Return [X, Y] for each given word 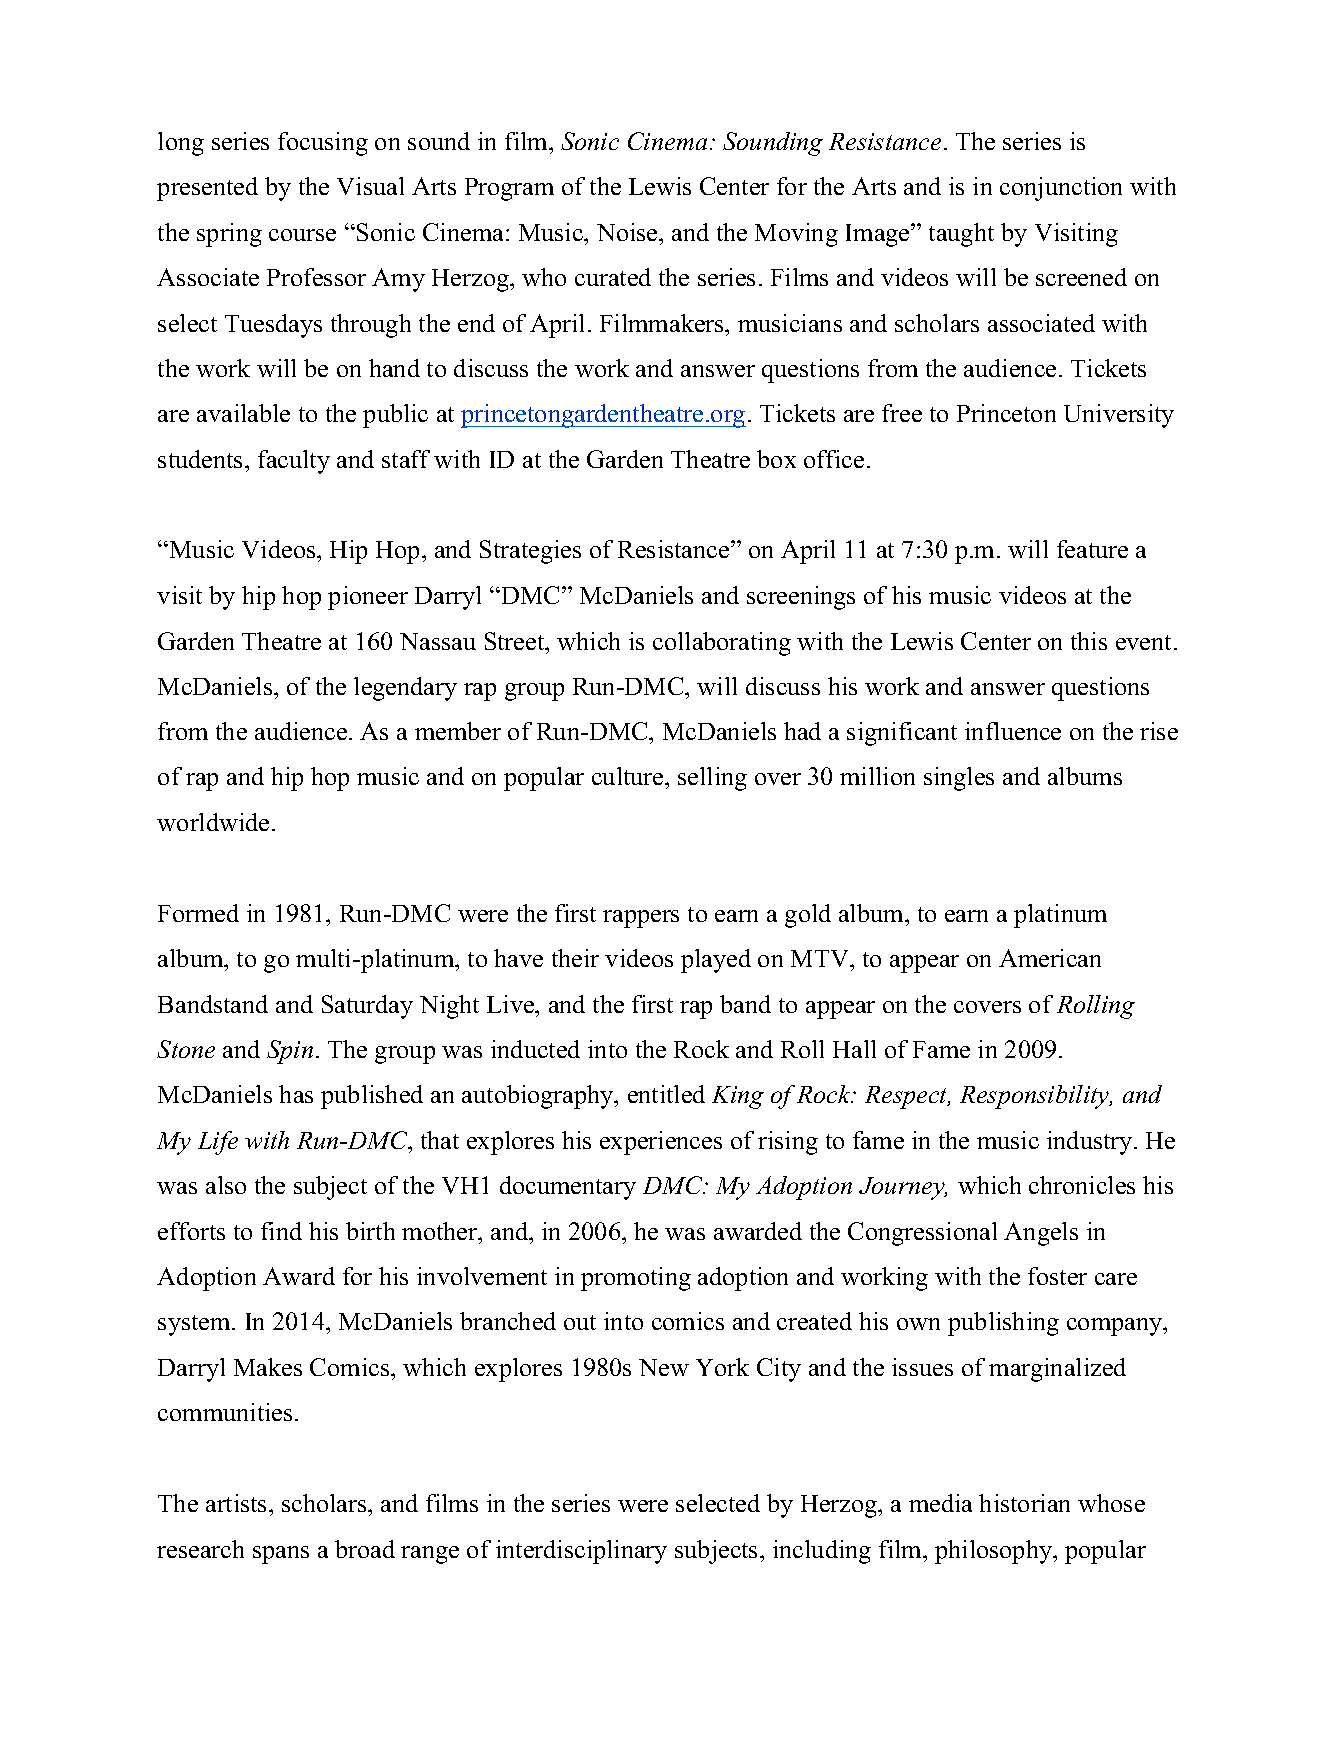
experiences [661, 1143]
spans [281, 1555]
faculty [294, 462]
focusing [323, 144]
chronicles [1082, 1185]
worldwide [213, 822]
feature [1092, 549]
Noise [628, 232]
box [776, 459]
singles [959, 779]
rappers [641, 919]
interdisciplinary [581, 1552]
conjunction [1061, 189]
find [281, 1231]
